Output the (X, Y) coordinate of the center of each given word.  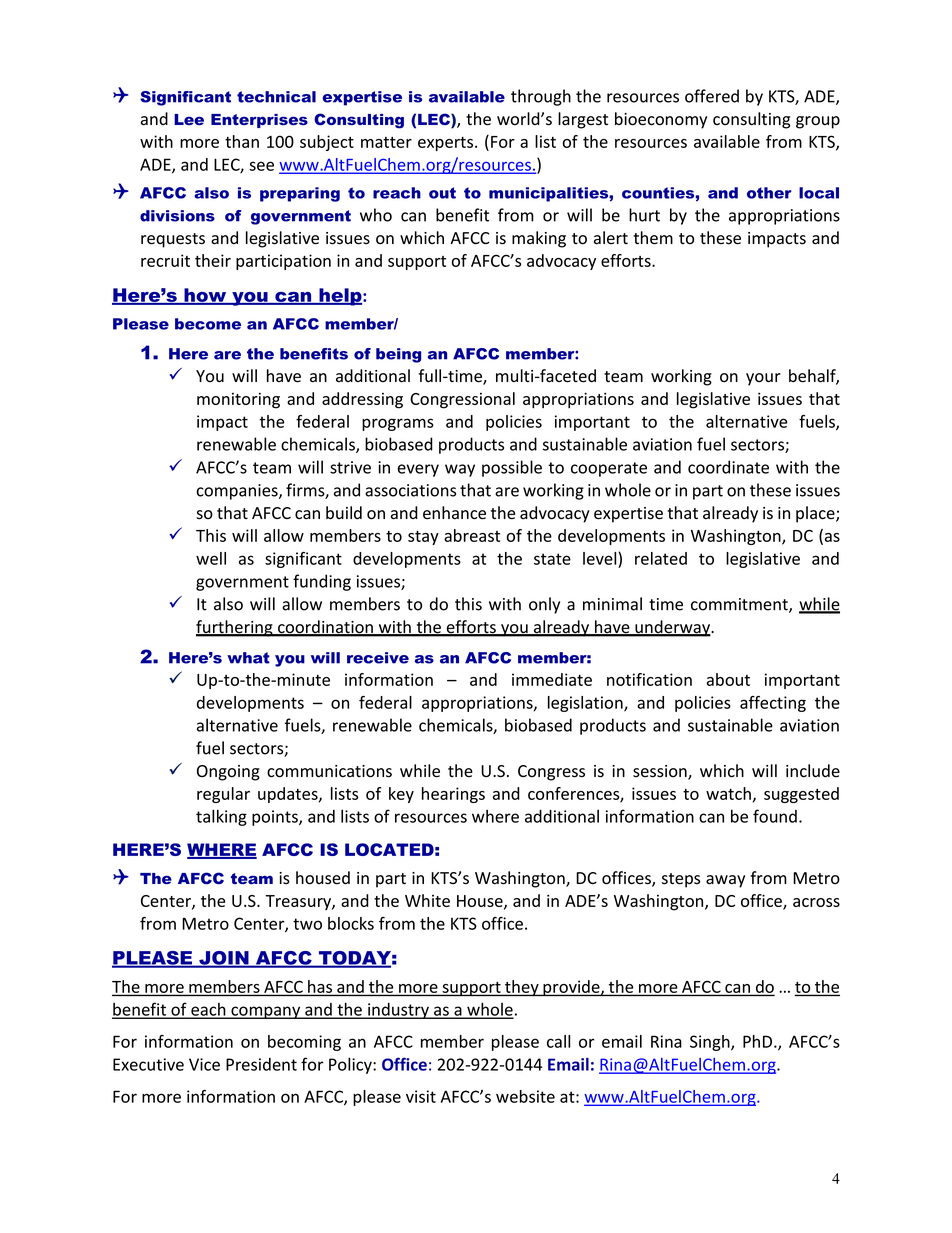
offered (712, 96)
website (525, 1096)
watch (728, 793)
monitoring (238, 401)
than (242, 141)
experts (445, 144)
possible (512, 468)
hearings (453, 795)
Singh (711, 1043)
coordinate (728, 467)
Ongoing (228, 773)
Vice (204, 1064)
